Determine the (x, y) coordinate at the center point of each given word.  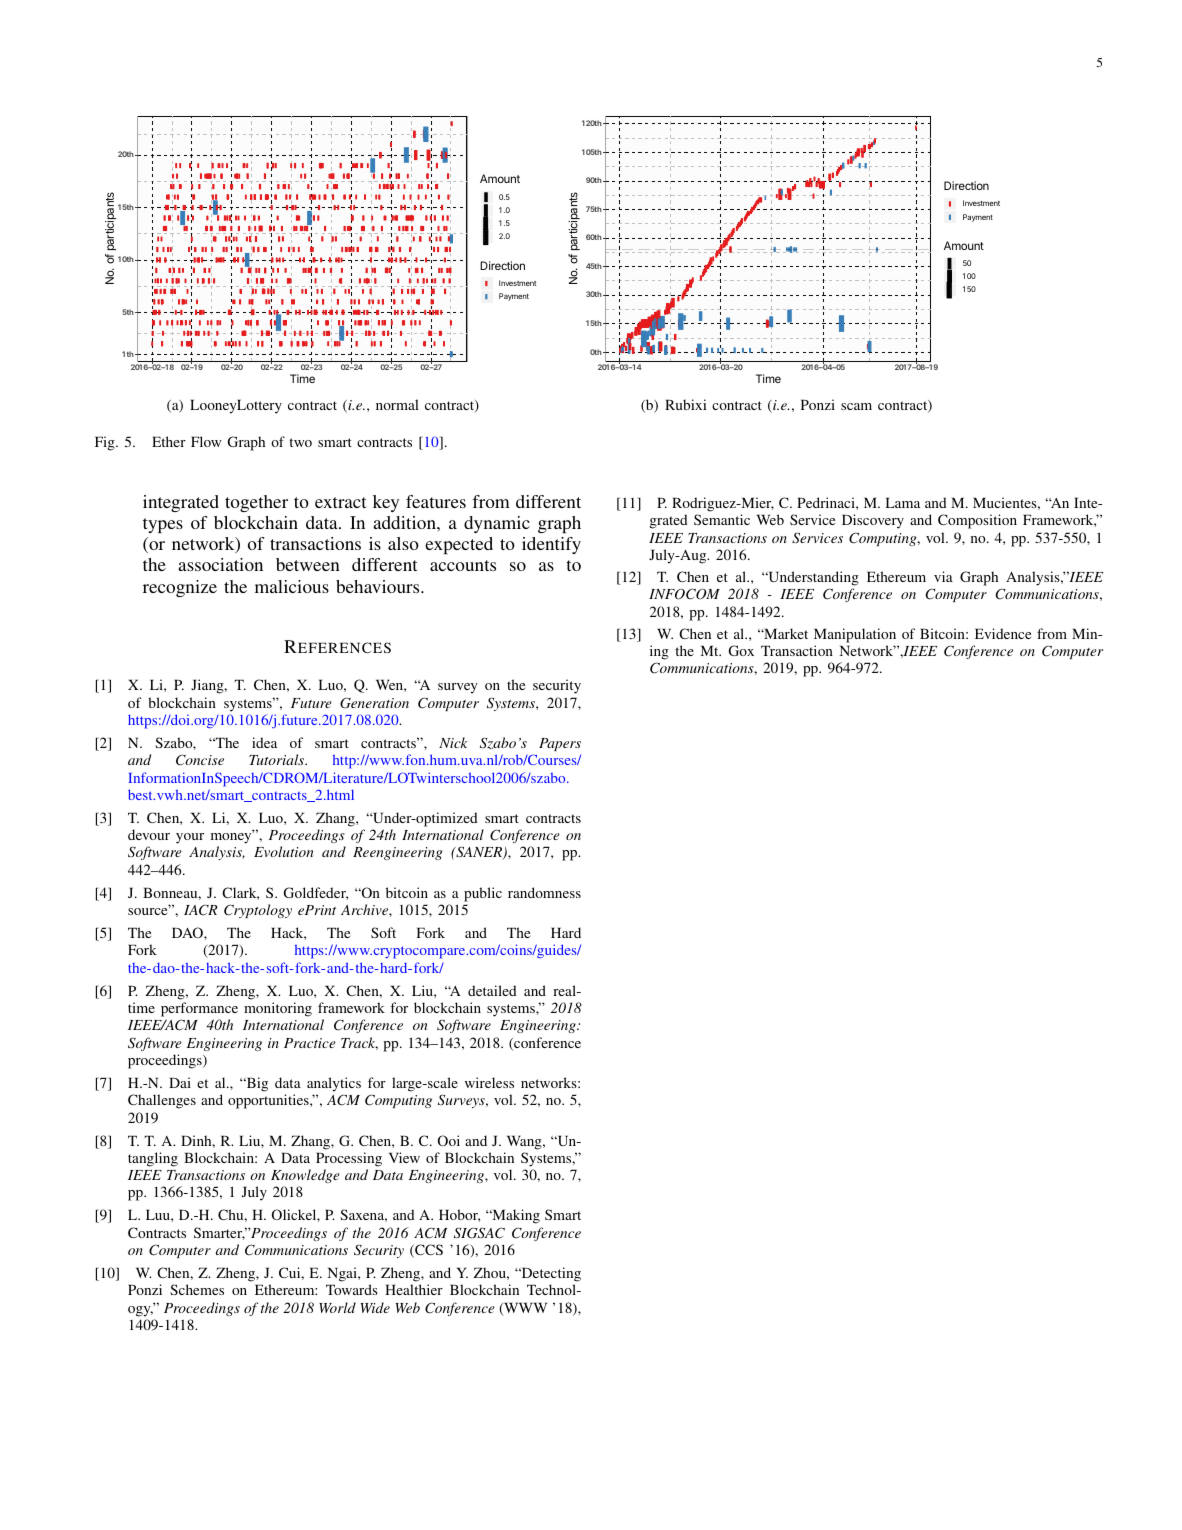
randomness (544, 892)
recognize (180, 588)
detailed (492, 990)
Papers (560, 744)
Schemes (197, 1289)
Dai (180, 1082)
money (232, 837)
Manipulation (855, 635)
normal (397, 404)
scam (856, 406)
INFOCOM (684, 594)
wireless (489, 1082)
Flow (206, 441)
